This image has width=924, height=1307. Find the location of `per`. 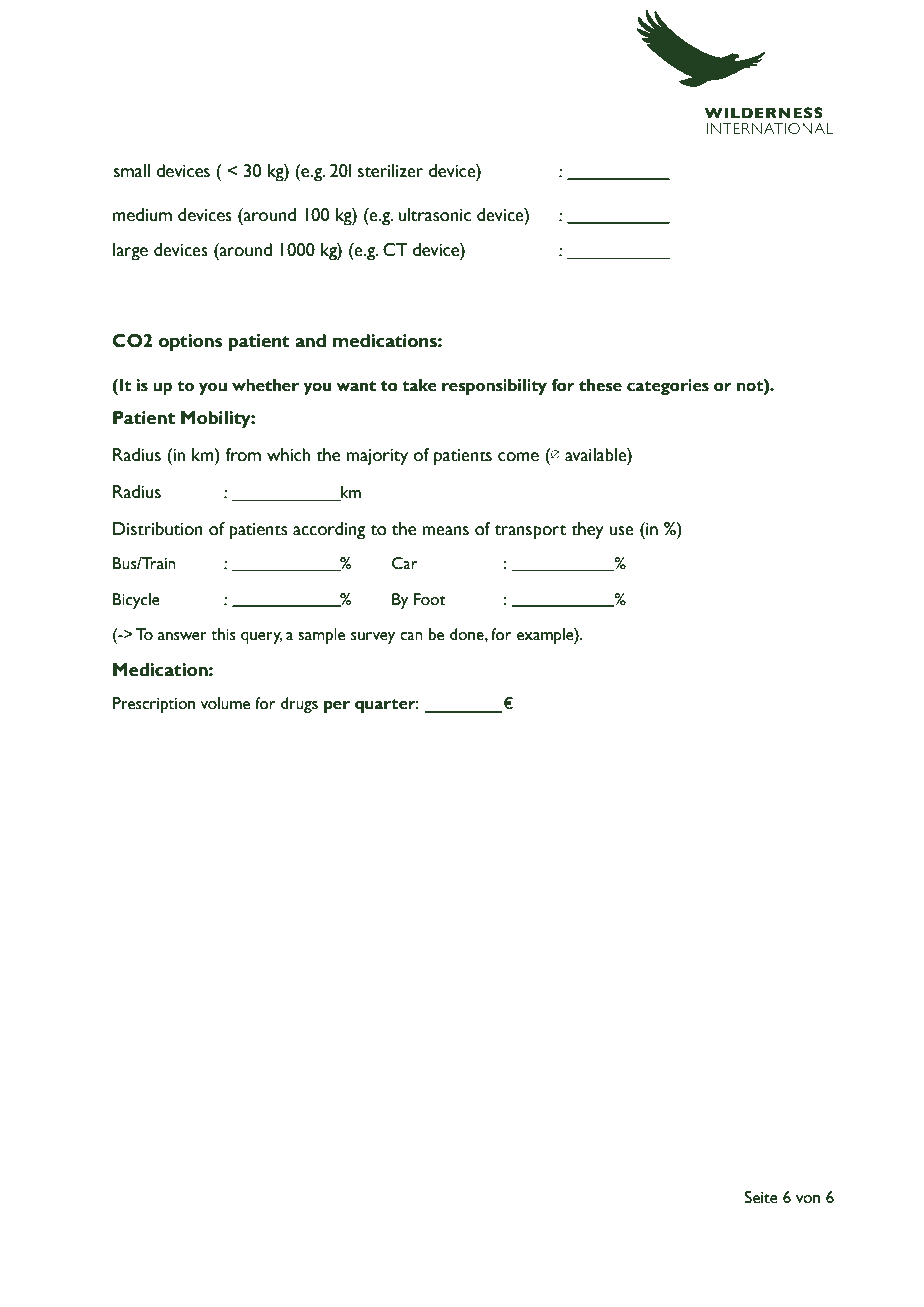

per is located at coordinates (337, 706).
